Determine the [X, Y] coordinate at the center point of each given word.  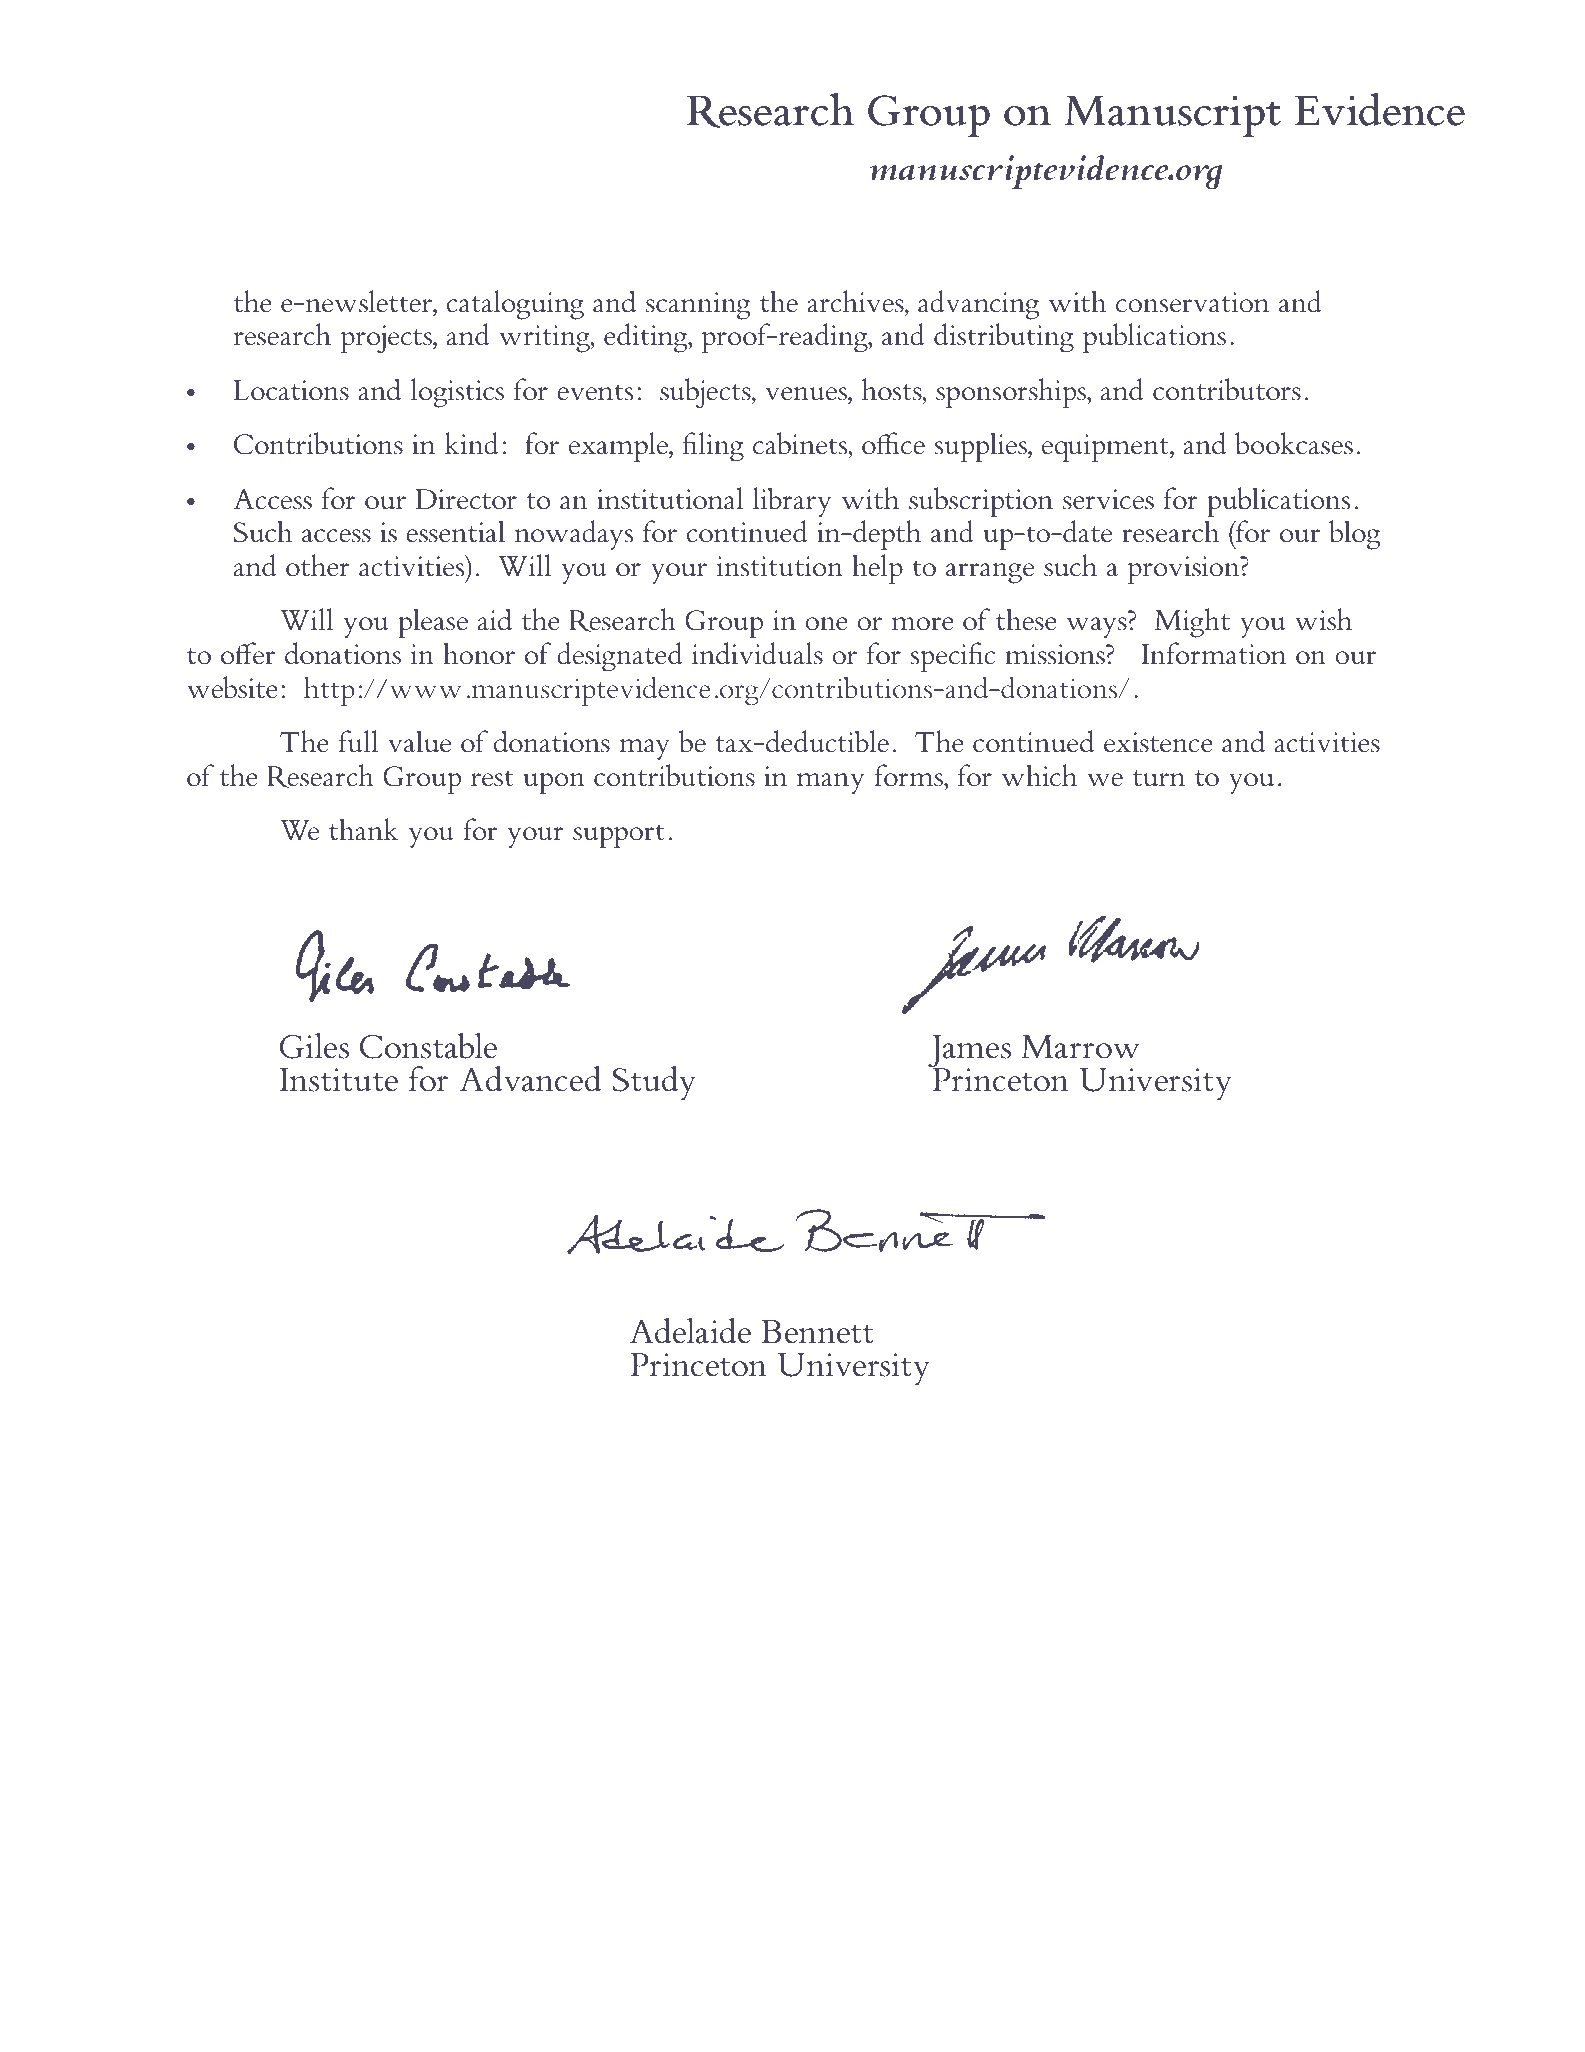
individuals [757, 653]
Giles [314, 1046]
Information [1213, 653]
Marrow [1081, 1047]
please [433, 623]
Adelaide [690, 1331]
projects [387, 339]
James [969, 1052]
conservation [1192, 302]
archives [856, 301]
